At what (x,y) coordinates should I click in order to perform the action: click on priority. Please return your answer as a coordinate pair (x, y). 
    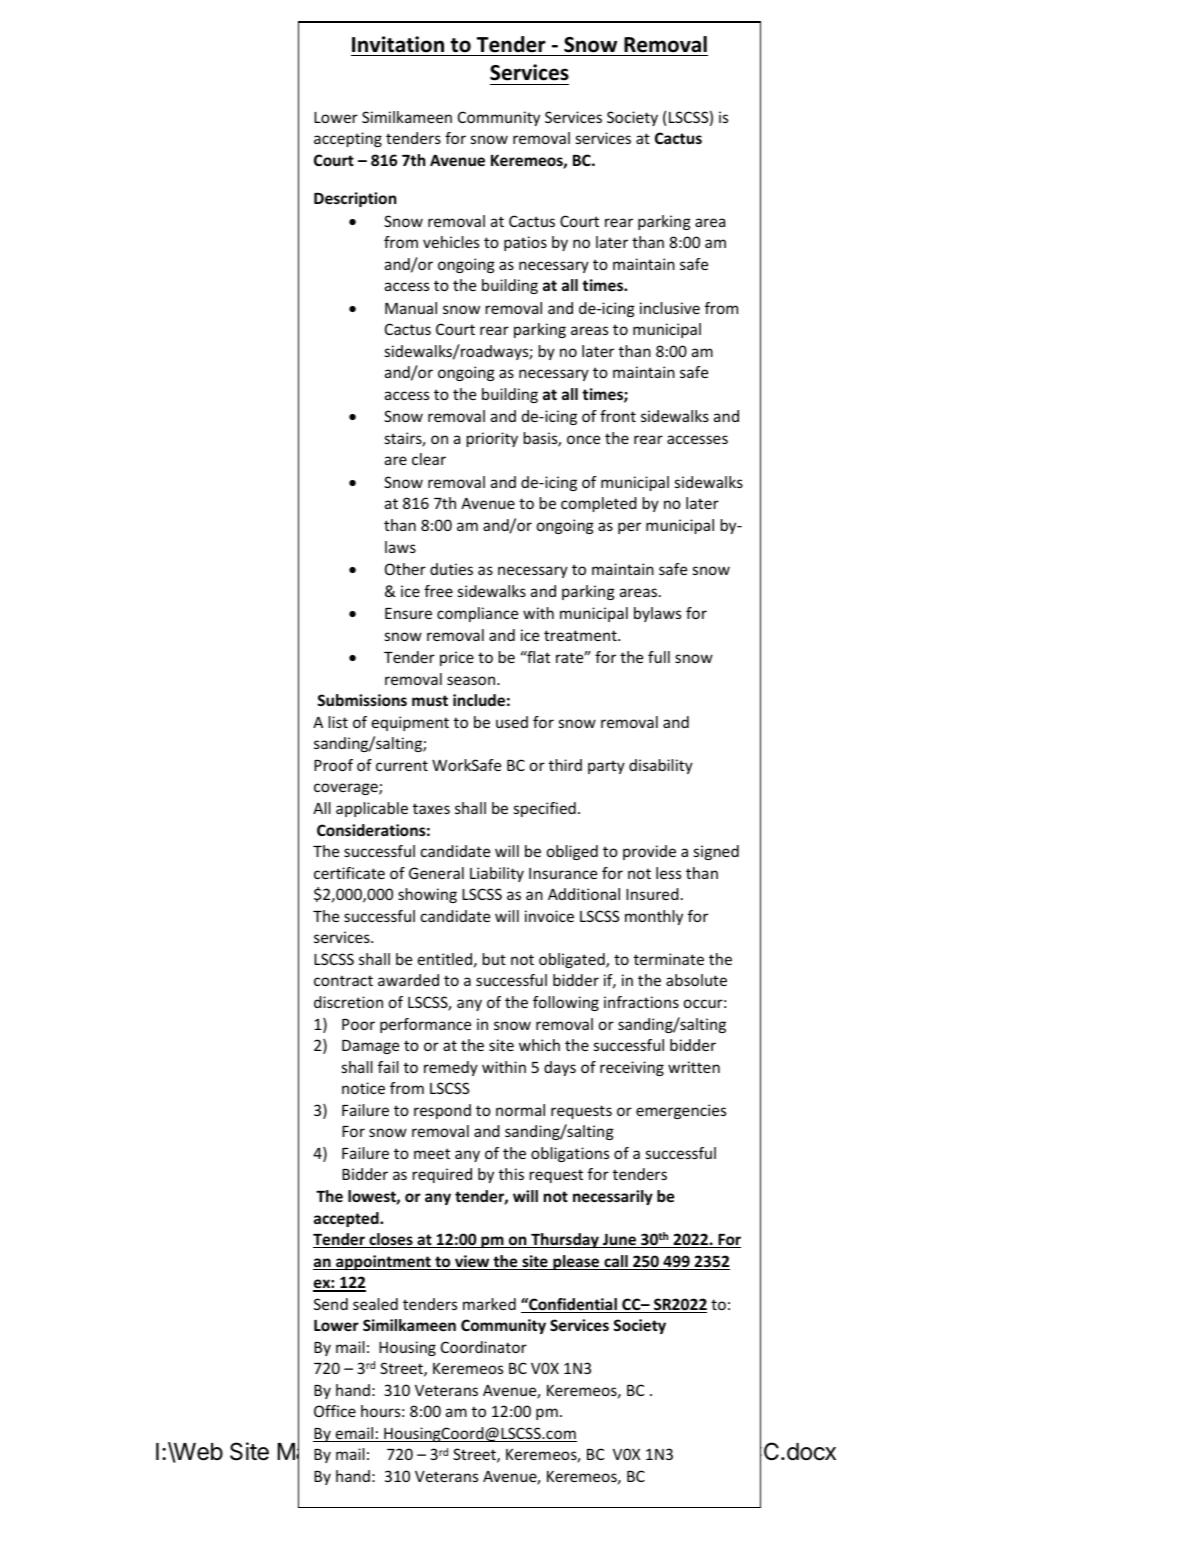
    Looking at the image, I should click on (492, 439).
